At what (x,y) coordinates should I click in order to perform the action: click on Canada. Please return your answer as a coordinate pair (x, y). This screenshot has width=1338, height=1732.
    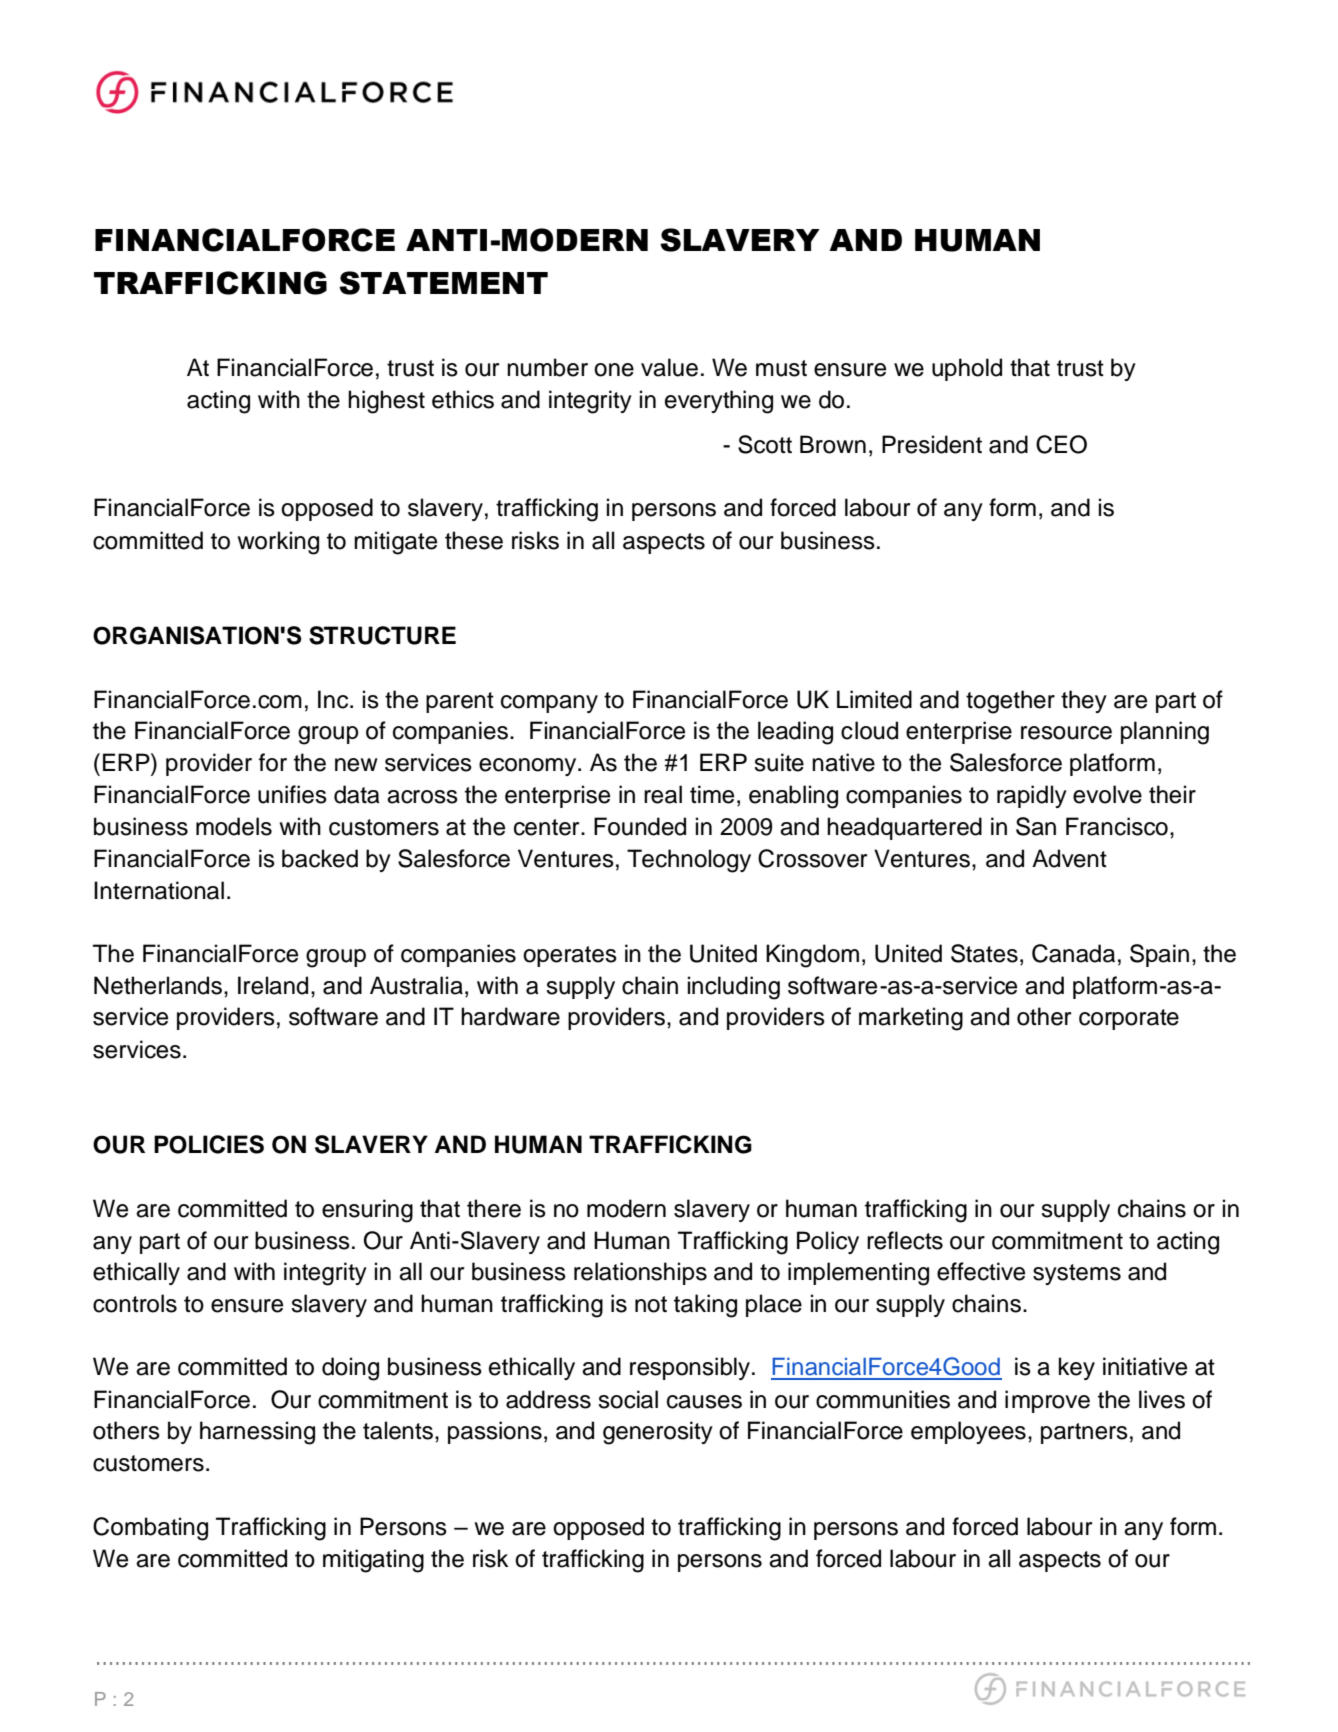
    Looking at the image, I should click on (1073, 953).
